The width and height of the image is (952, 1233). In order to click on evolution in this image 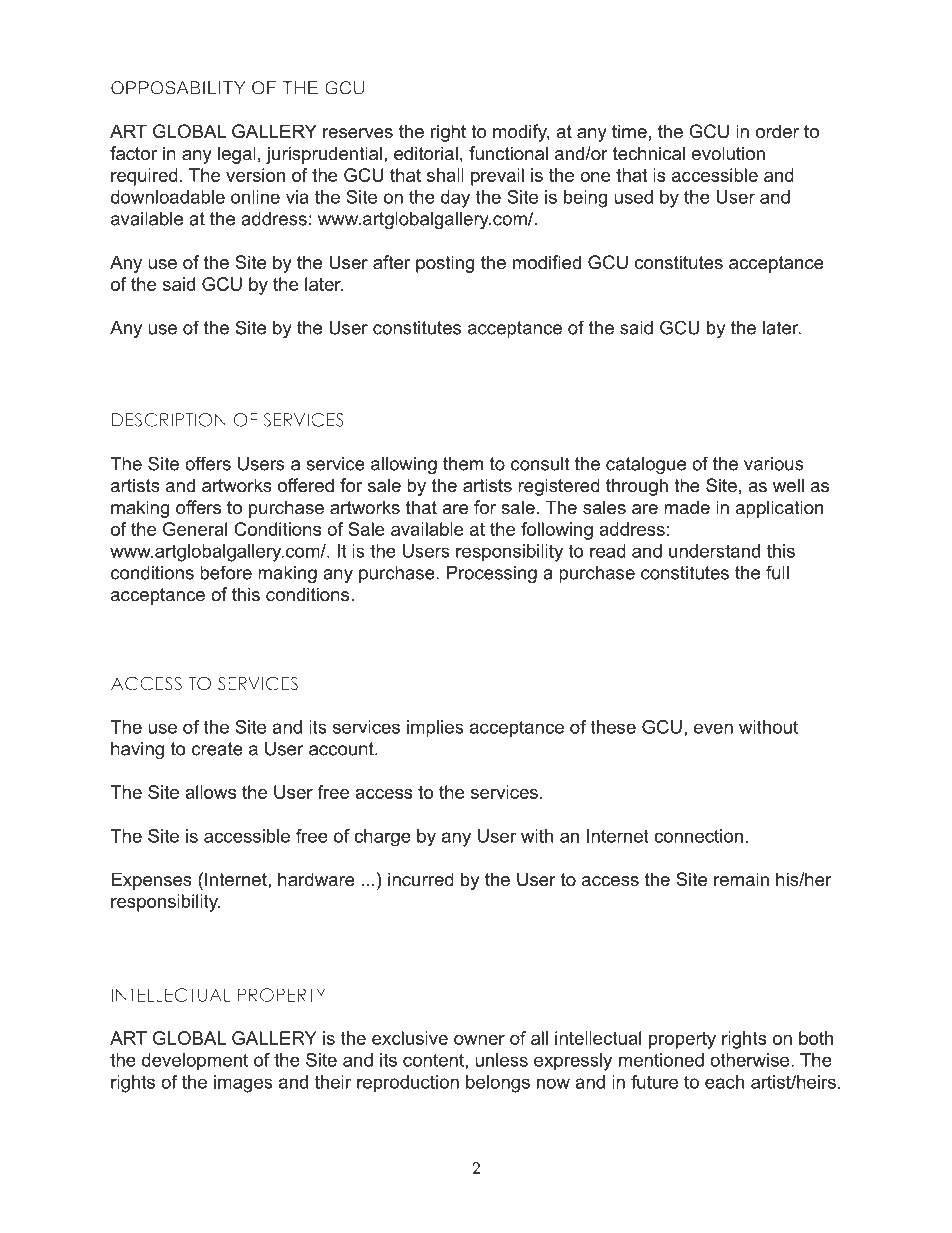, I will do `click(728, 153)`.
